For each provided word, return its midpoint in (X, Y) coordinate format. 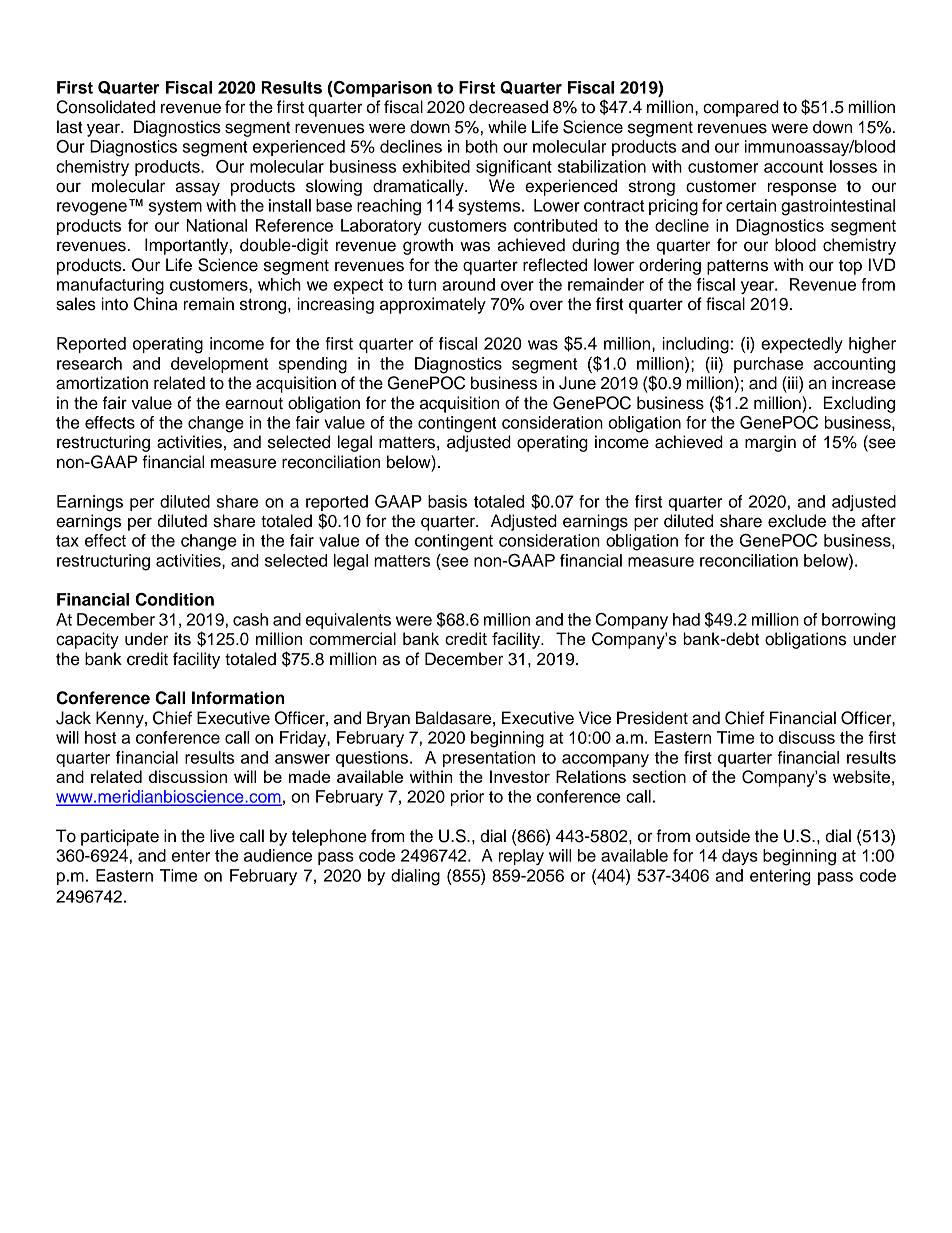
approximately (433, 305)
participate (120, 837)
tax (67, 541)
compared (741, 108)
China (155, 304)
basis (447, 501)
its (183, 639)
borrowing (858, 621)
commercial (352, 638)
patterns (737, 267)
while (507, 127)
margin (770, 443)
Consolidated (105, 107)
